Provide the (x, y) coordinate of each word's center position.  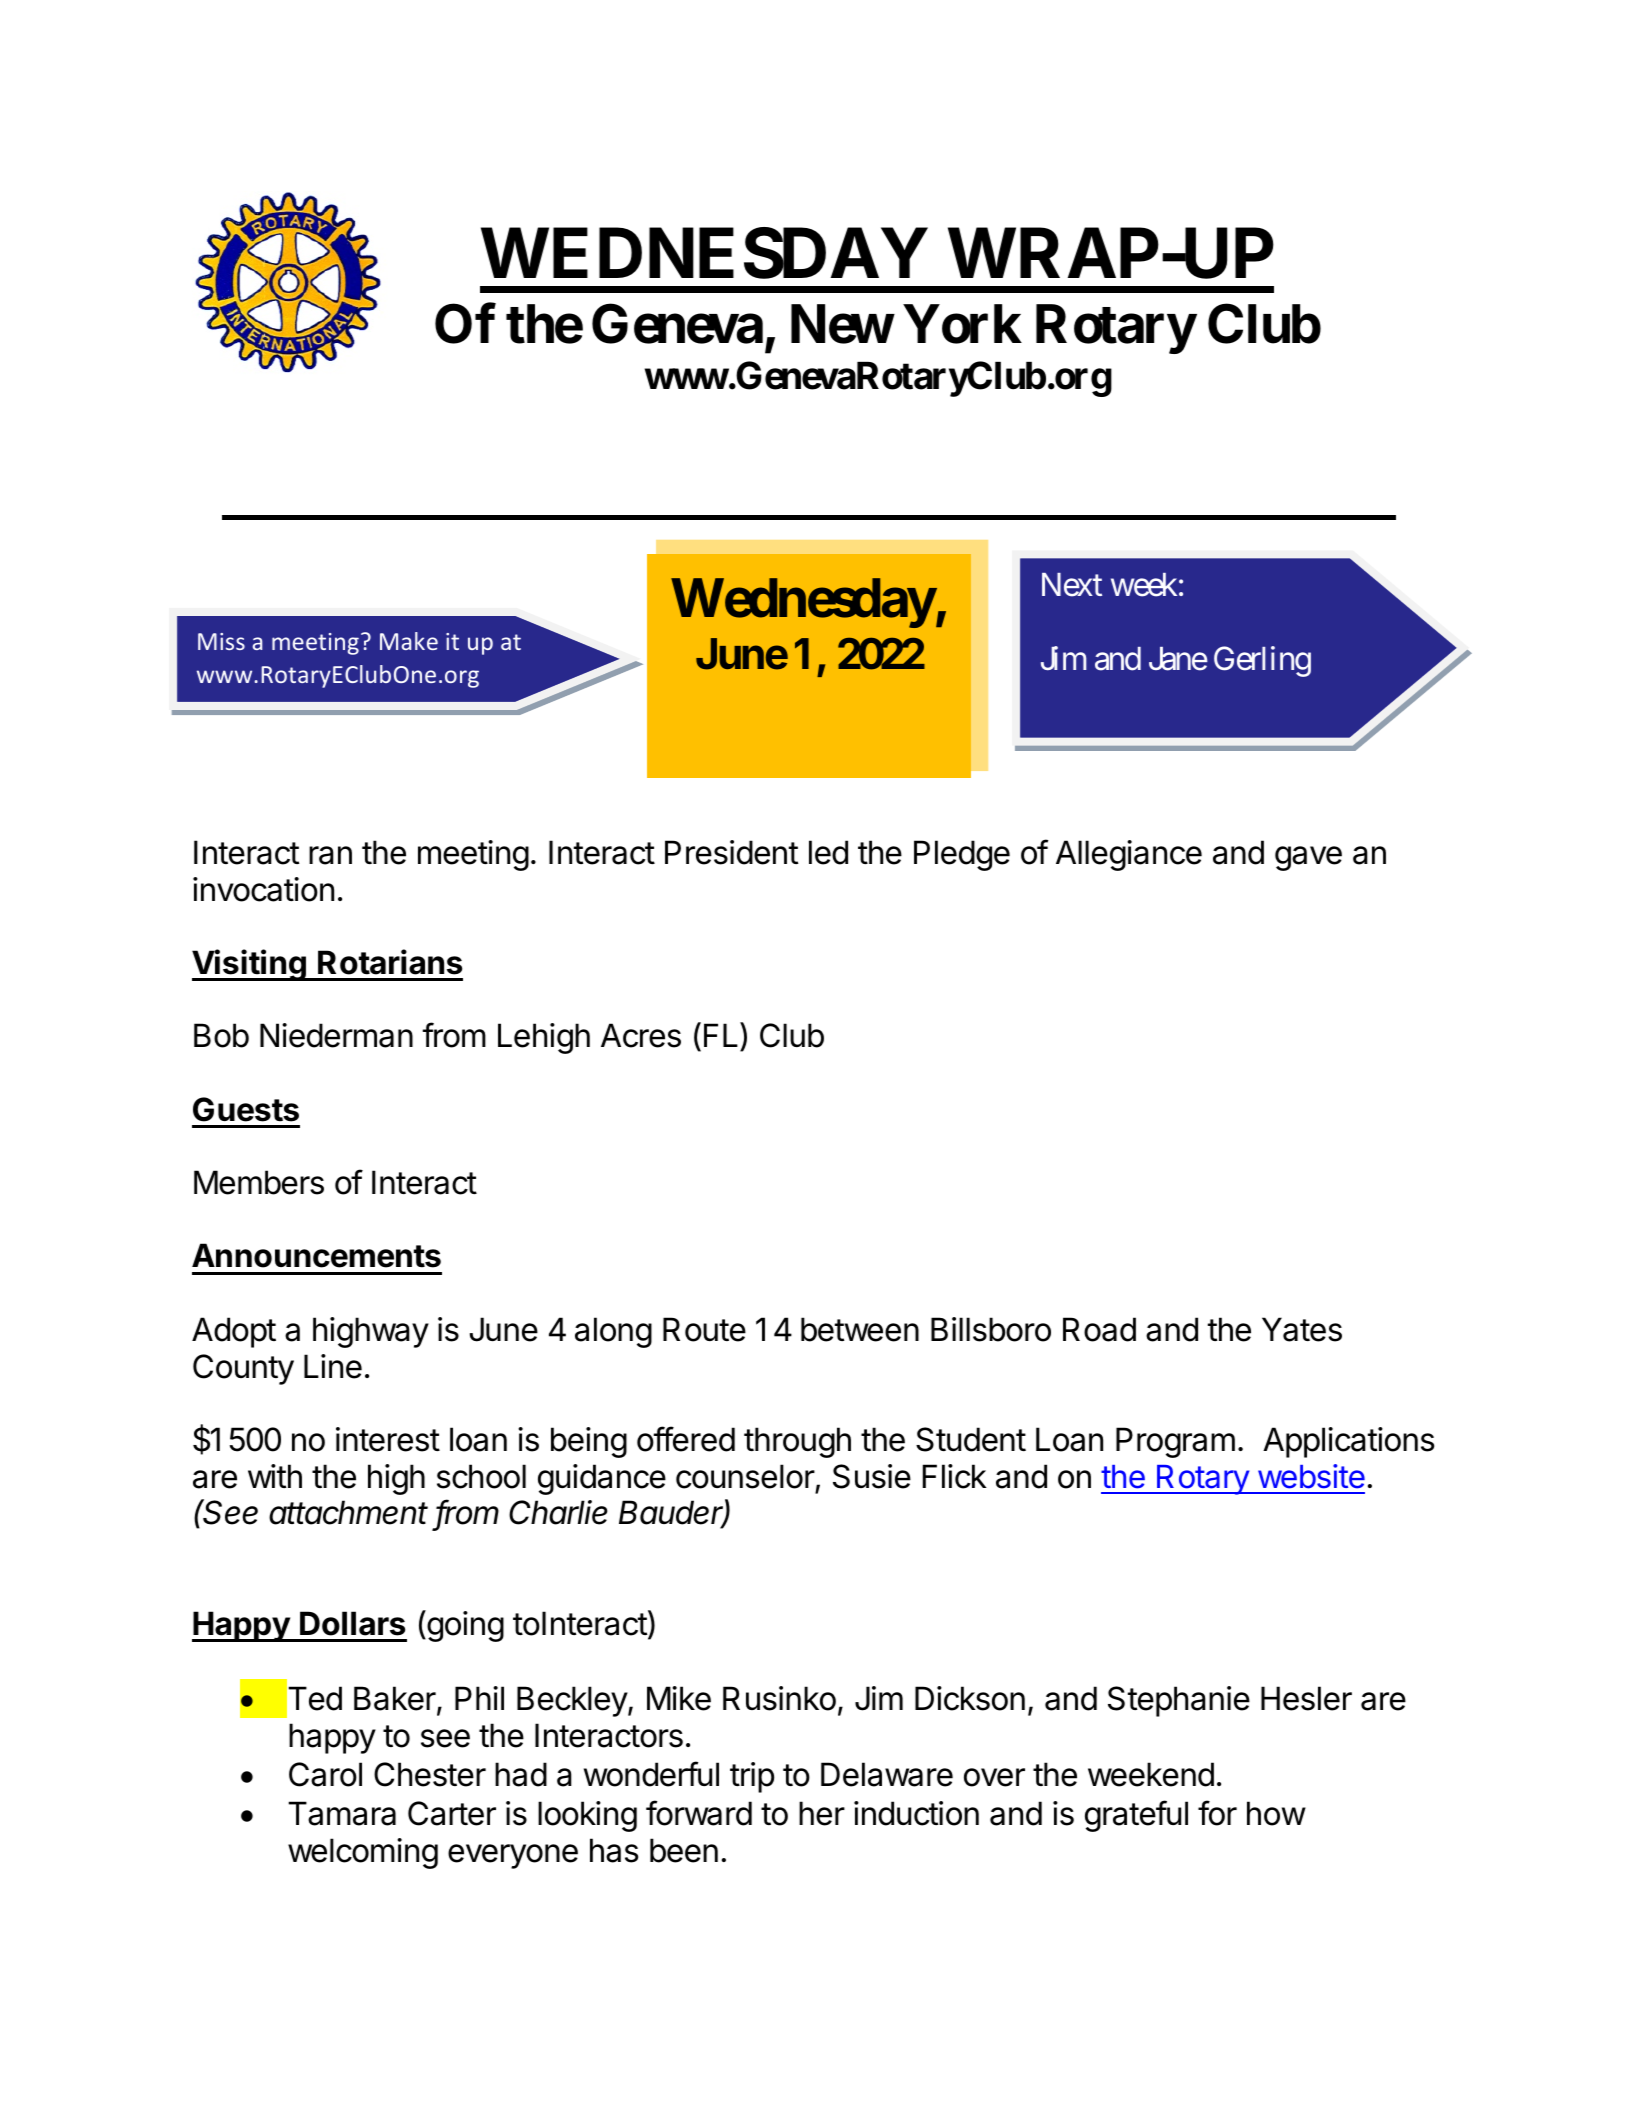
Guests (246, 1109)
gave (1308, 858)
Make (409, 641)
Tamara (342, 1813)
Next (1072, 585)
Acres (641, 1035)
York (963, 324)
